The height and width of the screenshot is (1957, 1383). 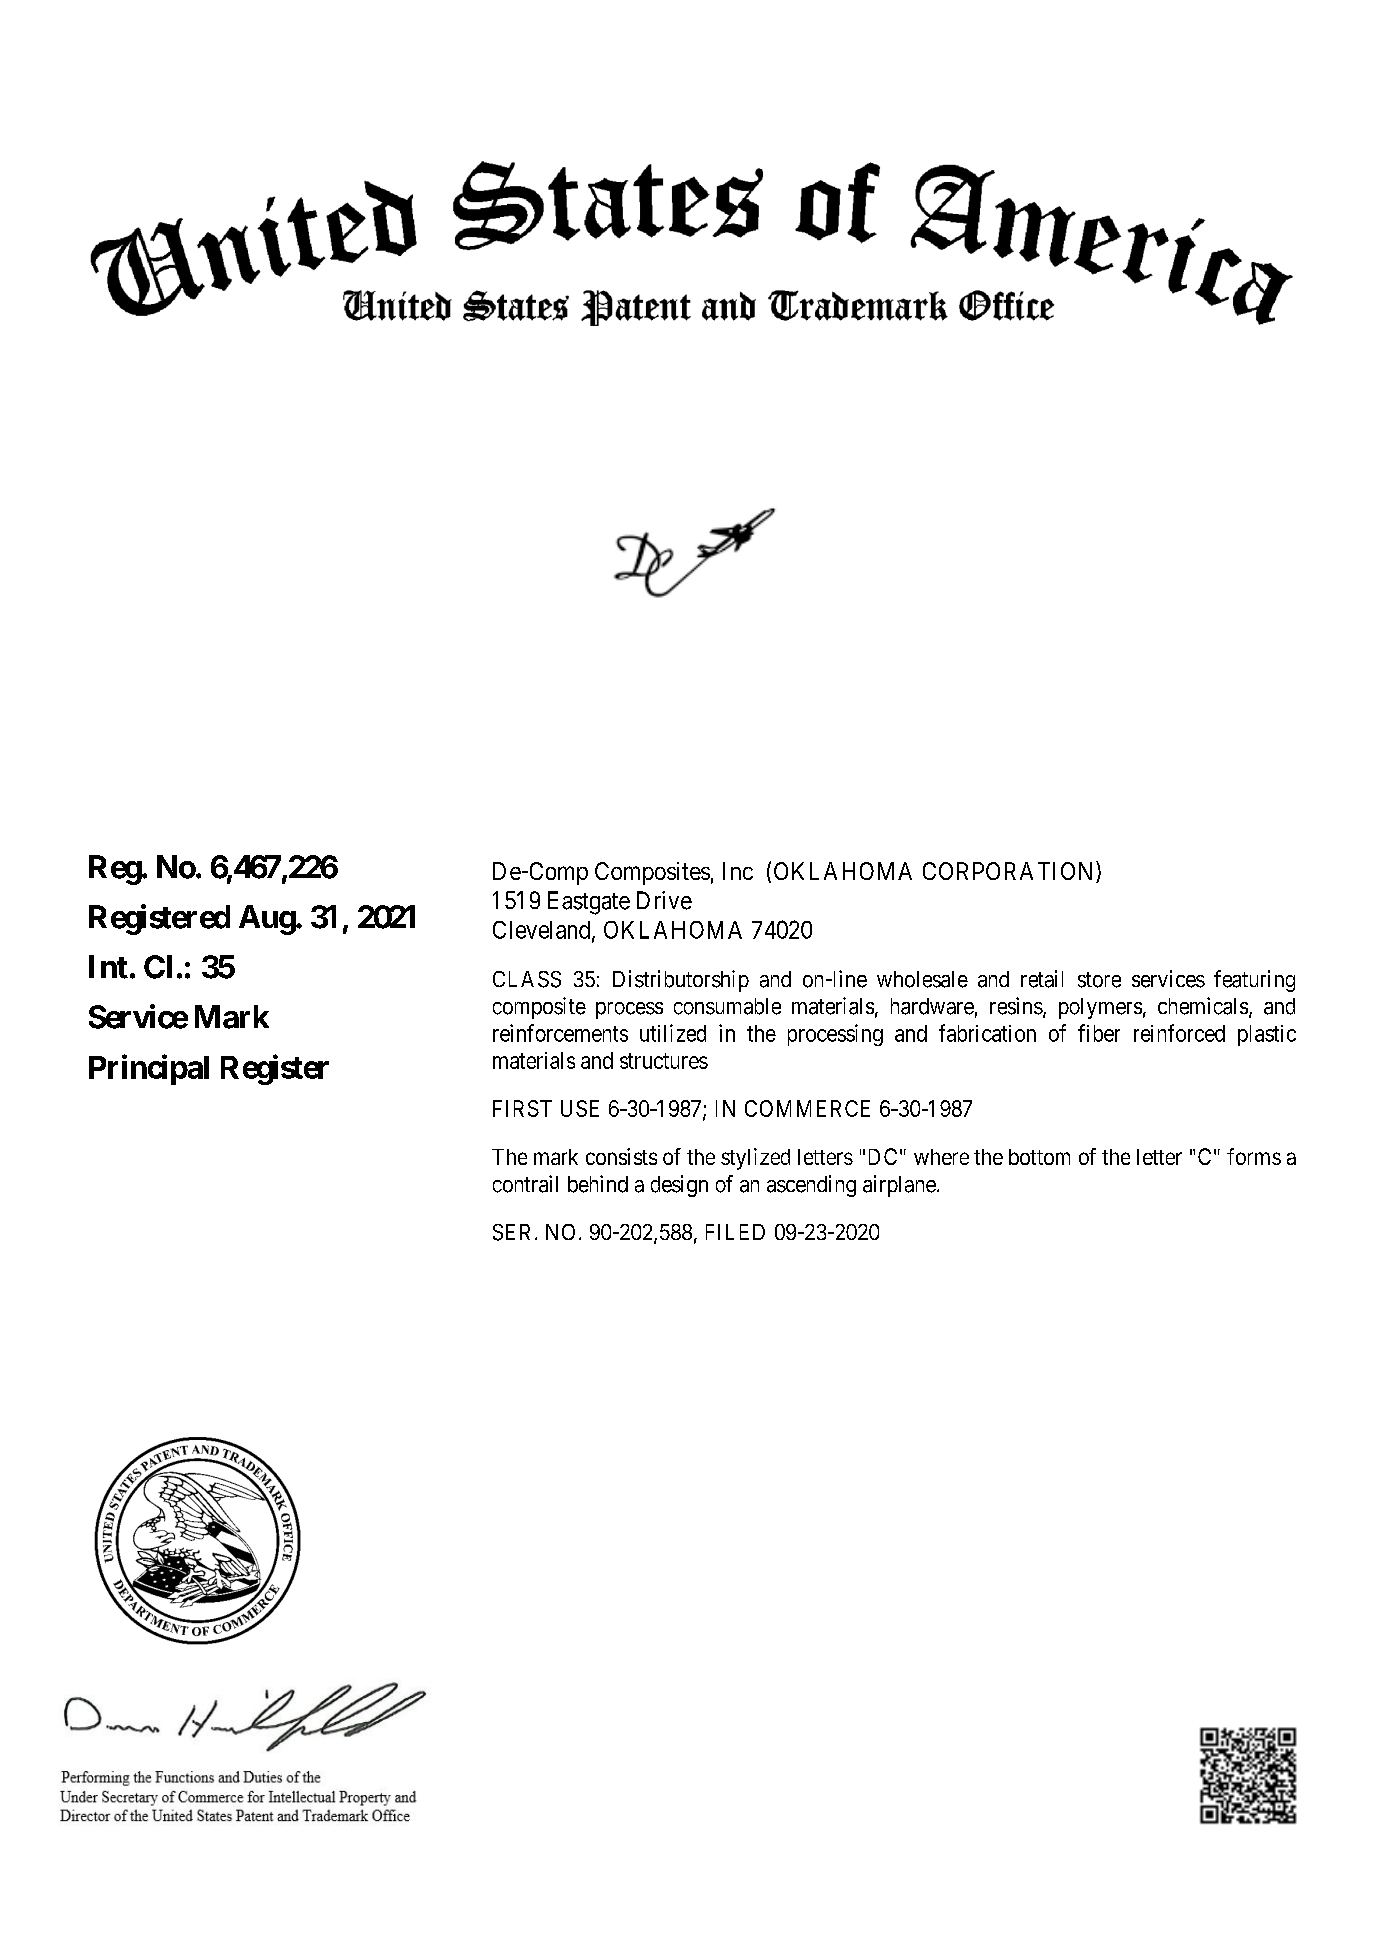 What do you see at coordinates (807, 1108) in the screenshot?
I see `COMMERCE` at bounding box center [807, 1108].
